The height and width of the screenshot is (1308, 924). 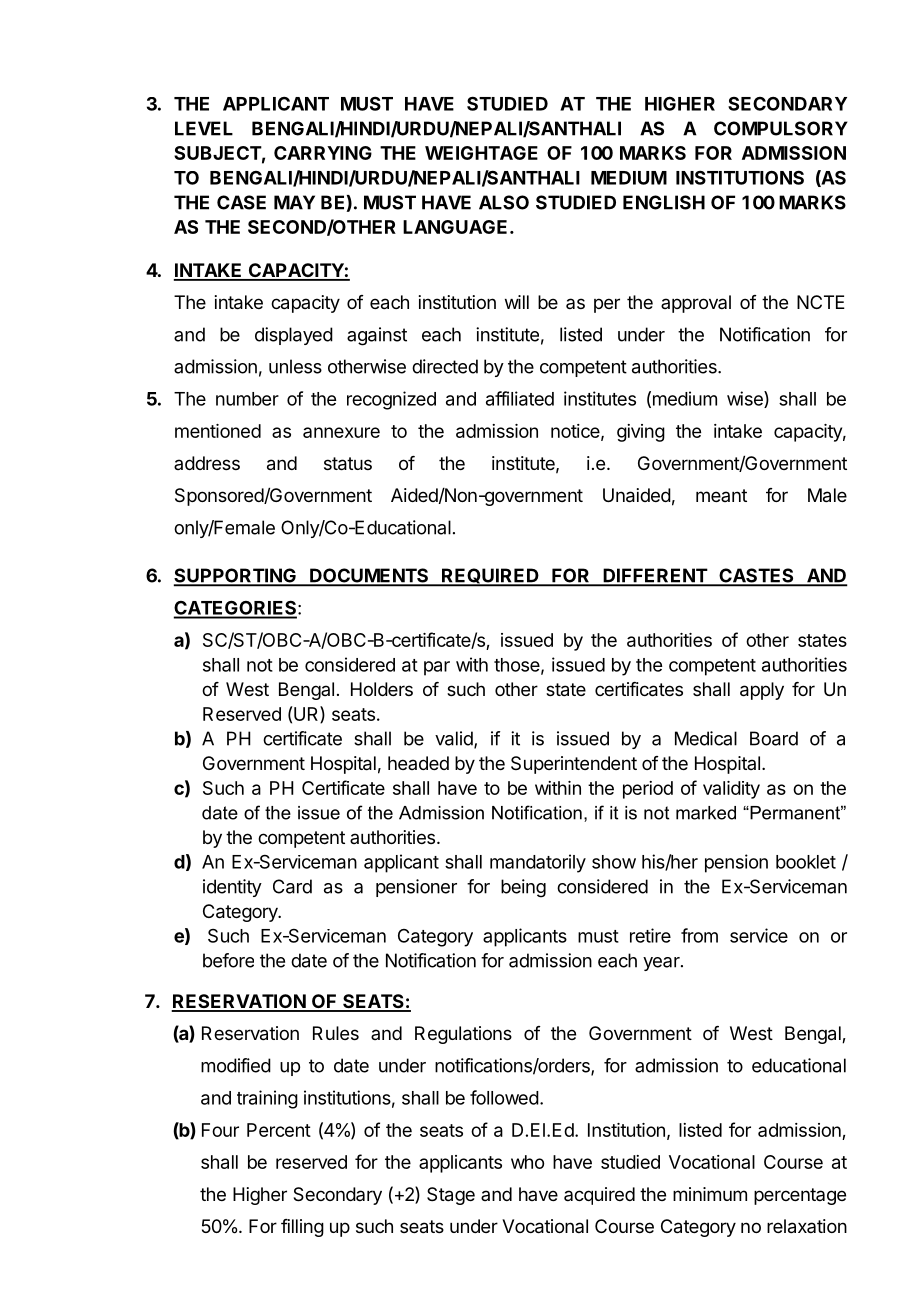 I want to click on Regulations, so click(x=463, y=1035).
